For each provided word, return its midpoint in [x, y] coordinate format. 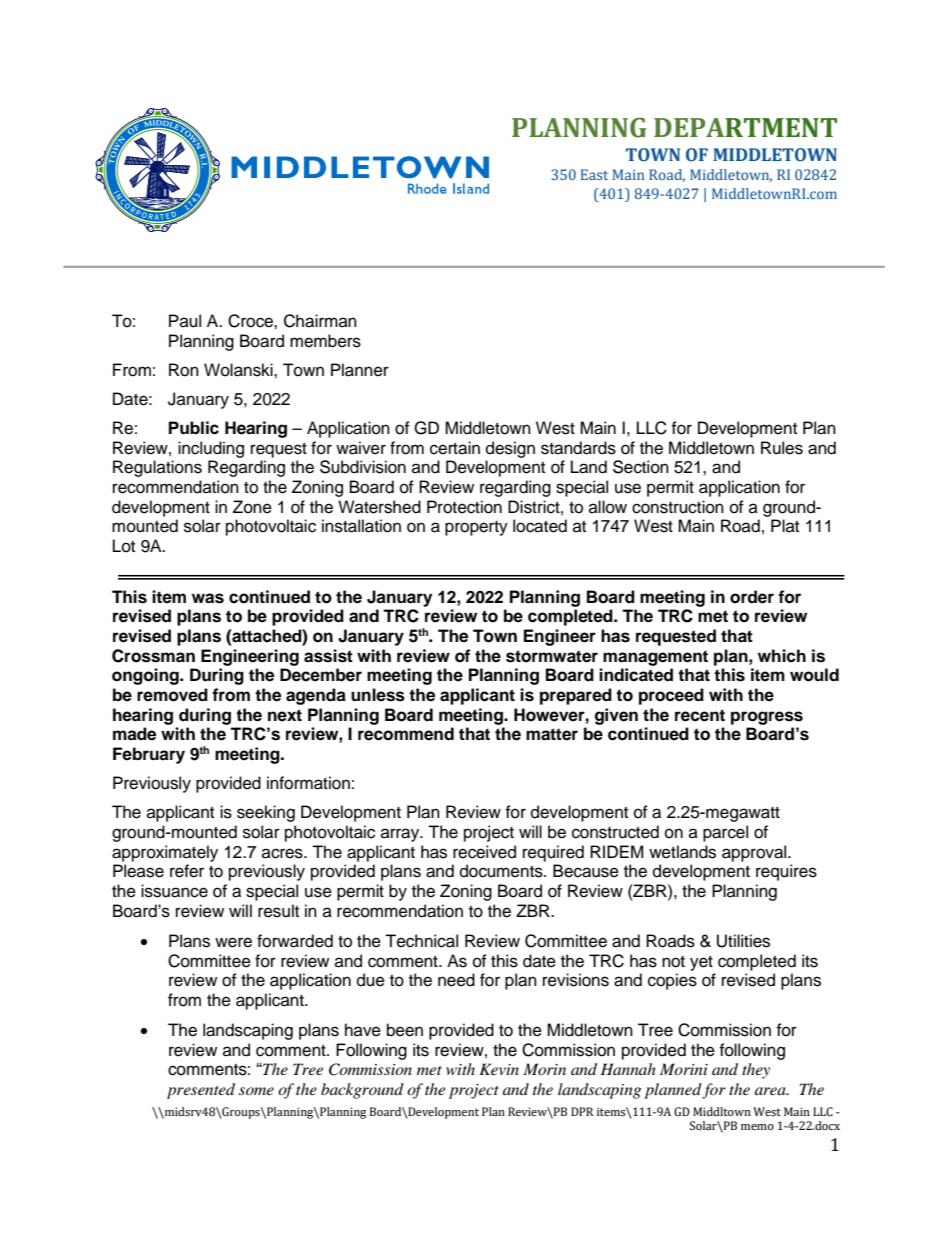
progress [767, 718]
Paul [185, 321]
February [149, 755]
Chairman [320, 321]
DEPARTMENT [745, 127]
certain [455, 448]
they [756, 1071]
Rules [782, 448]
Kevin [499, 1069]
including [211, 449]
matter [552, 734]
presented [201, 1091]
